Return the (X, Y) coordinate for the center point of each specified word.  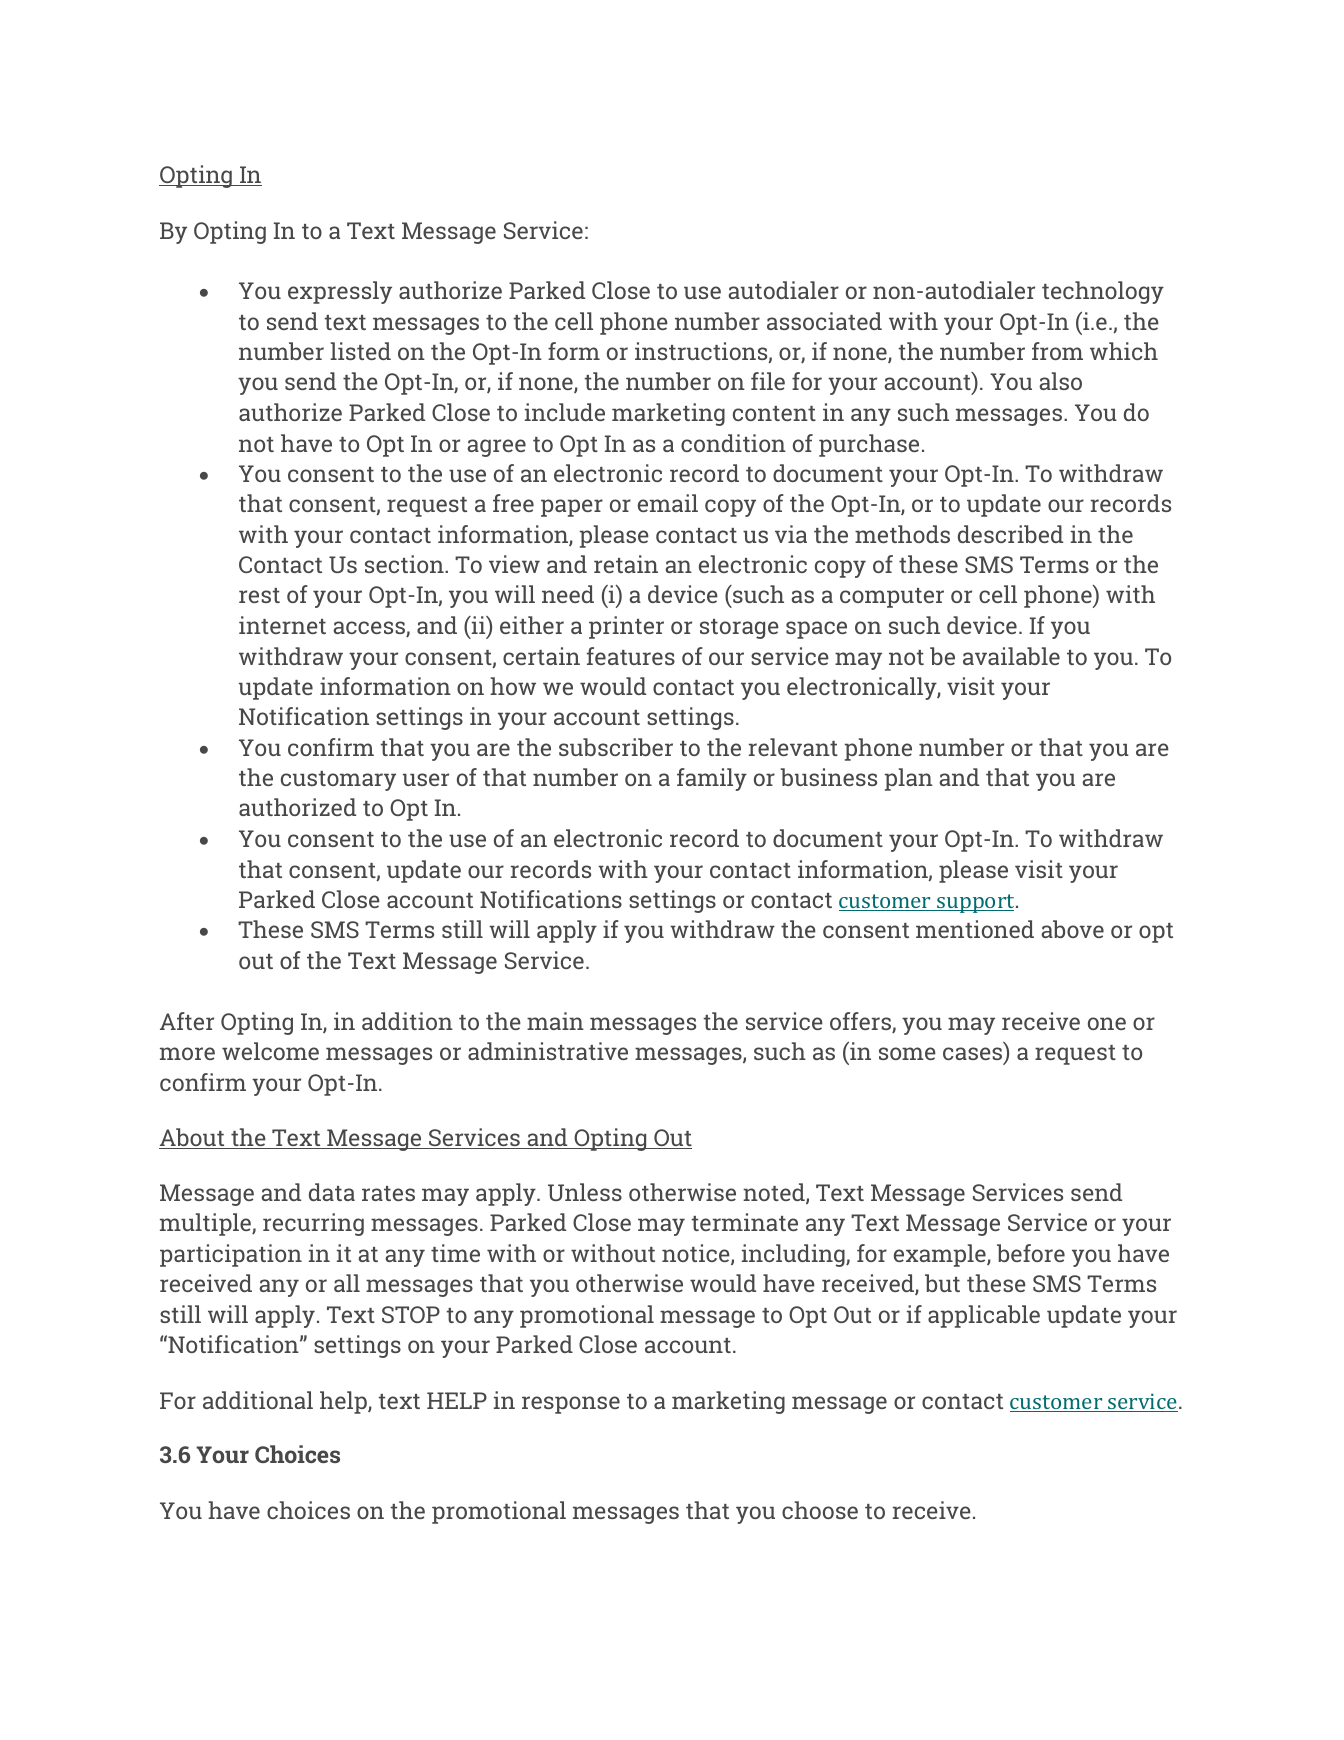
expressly (340, 292)
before (1031, 1253)
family (712, 779)
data (332, 1192)
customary (338, 781)
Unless (585, 1192)
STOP (411, 1314)
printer (626, 627)
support (976, 903)
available (1011, 656)
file (768, 381)
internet (282, 625)
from (1057, 351)
